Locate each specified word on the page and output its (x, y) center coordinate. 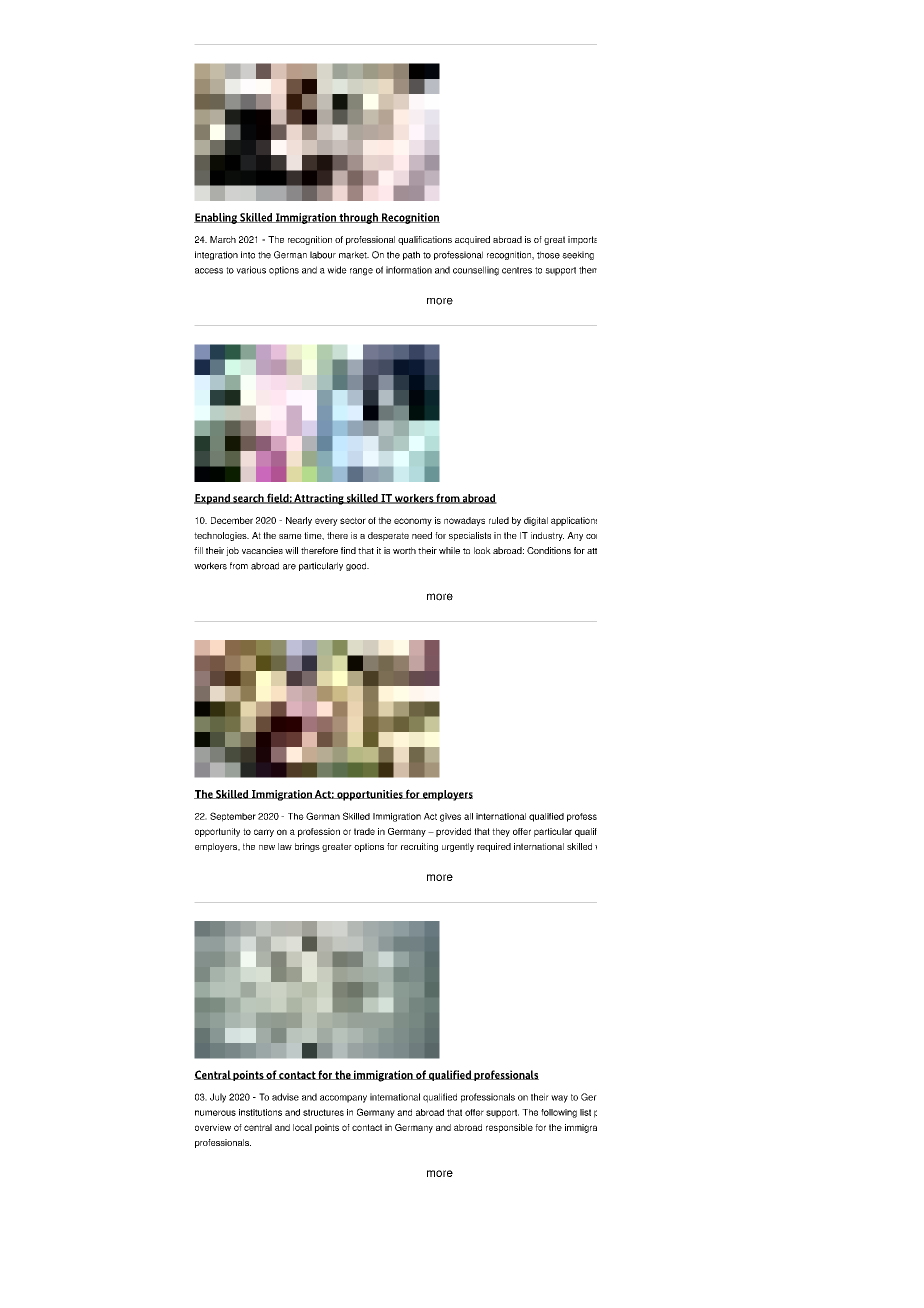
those (548, 255)
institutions (260, 1112)
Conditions (549, 550)
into (248, 255)
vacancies (262, 550)
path (411, 255)
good (357, 566)
